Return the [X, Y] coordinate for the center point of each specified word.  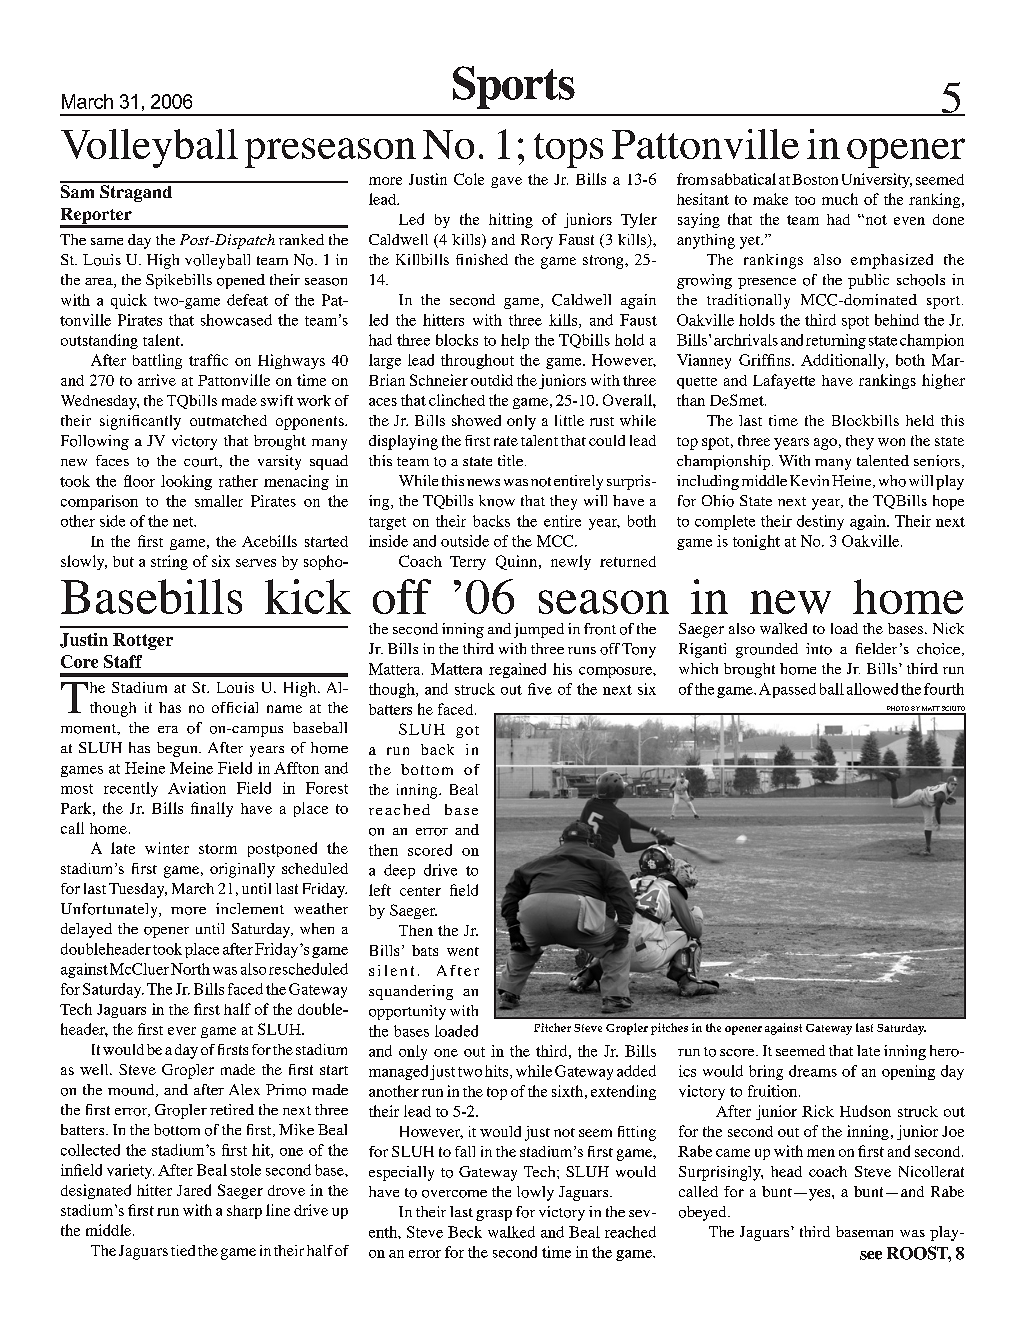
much [840, 199]
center [420, 891]
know [497, 501]
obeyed [704, 1213]
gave [506, 182]
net [184, 522]
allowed [872, 689]
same [107, 241]
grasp [494, 1215]
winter [167, 848]
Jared [194, 1190]
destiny [820, 522]
